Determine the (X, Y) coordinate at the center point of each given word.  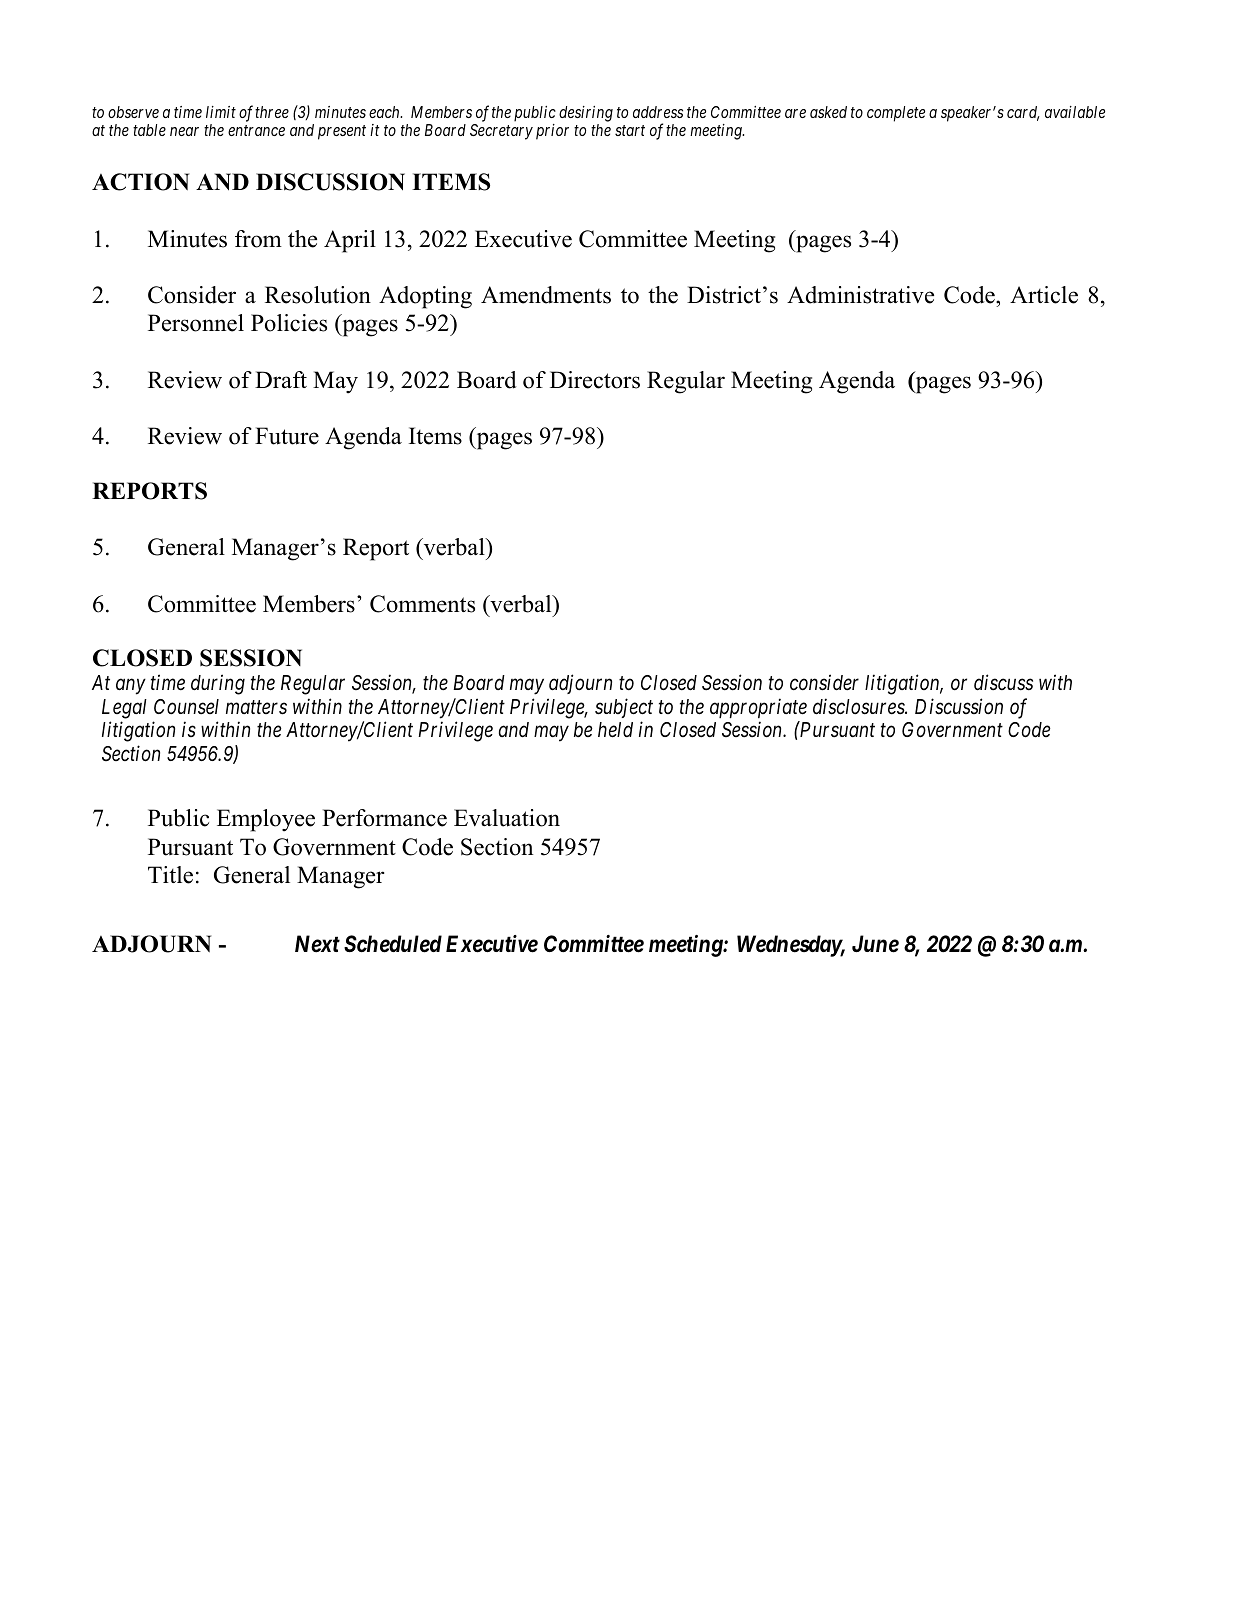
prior (552, 132)
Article (1044, 295)
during (218, 684)
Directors (595, 380)
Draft (281, 380)
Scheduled (393, 944)
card (1023, 113)
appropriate (758, 708)
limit (221, 112)
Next (317, 944)
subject (624, 708)
